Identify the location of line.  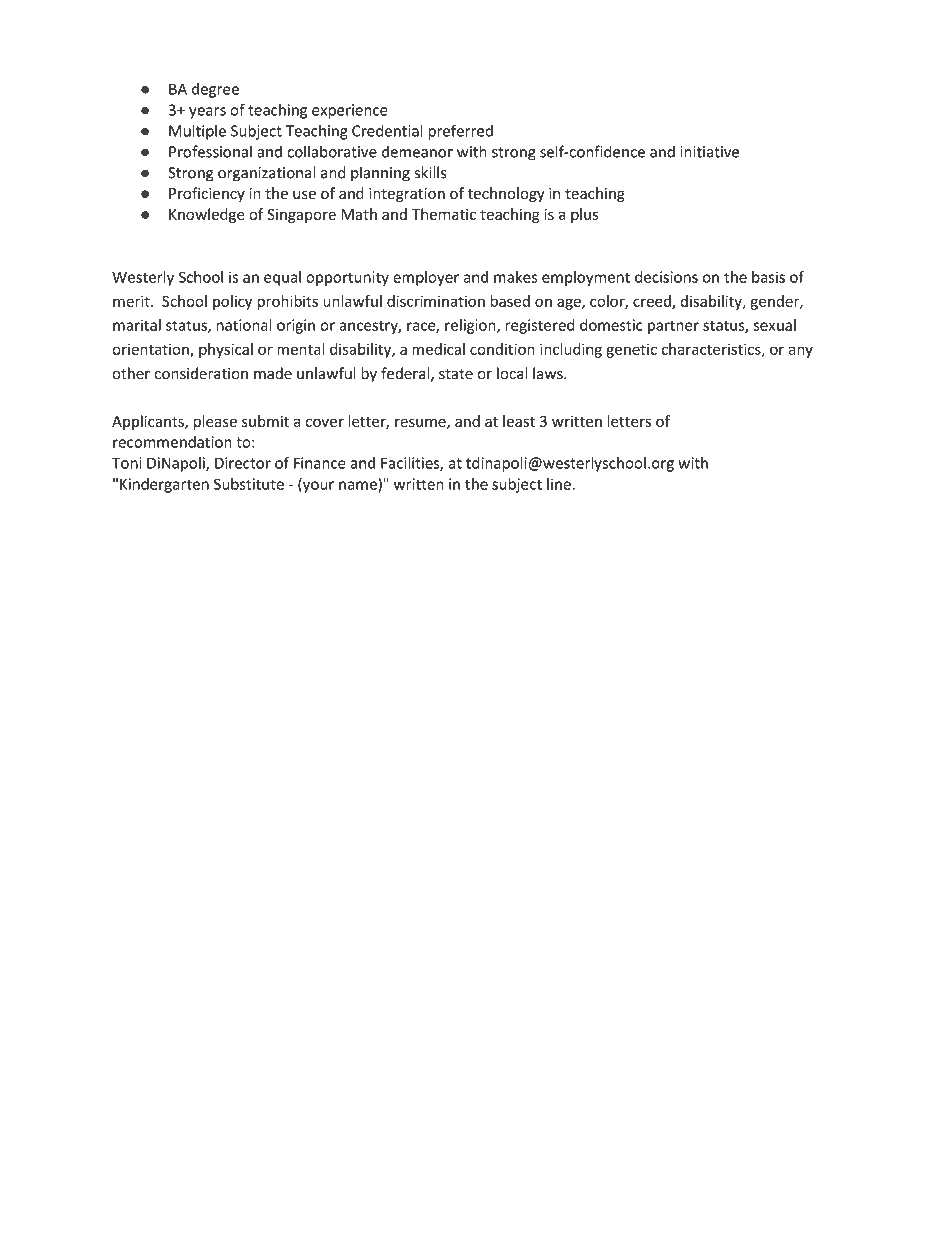
(560, 484).
